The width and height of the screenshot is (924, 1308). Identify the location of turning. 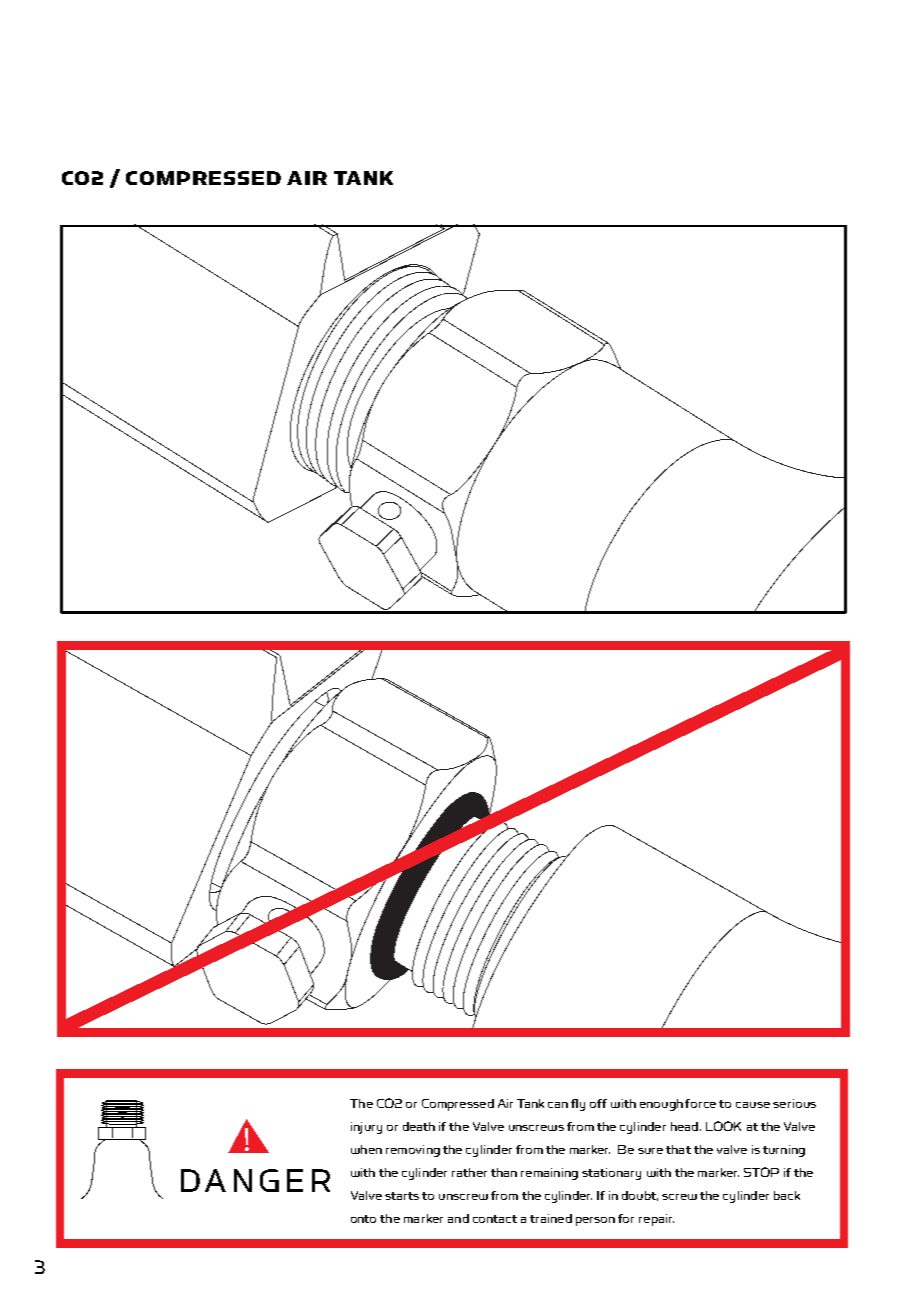
(784, 1151).
